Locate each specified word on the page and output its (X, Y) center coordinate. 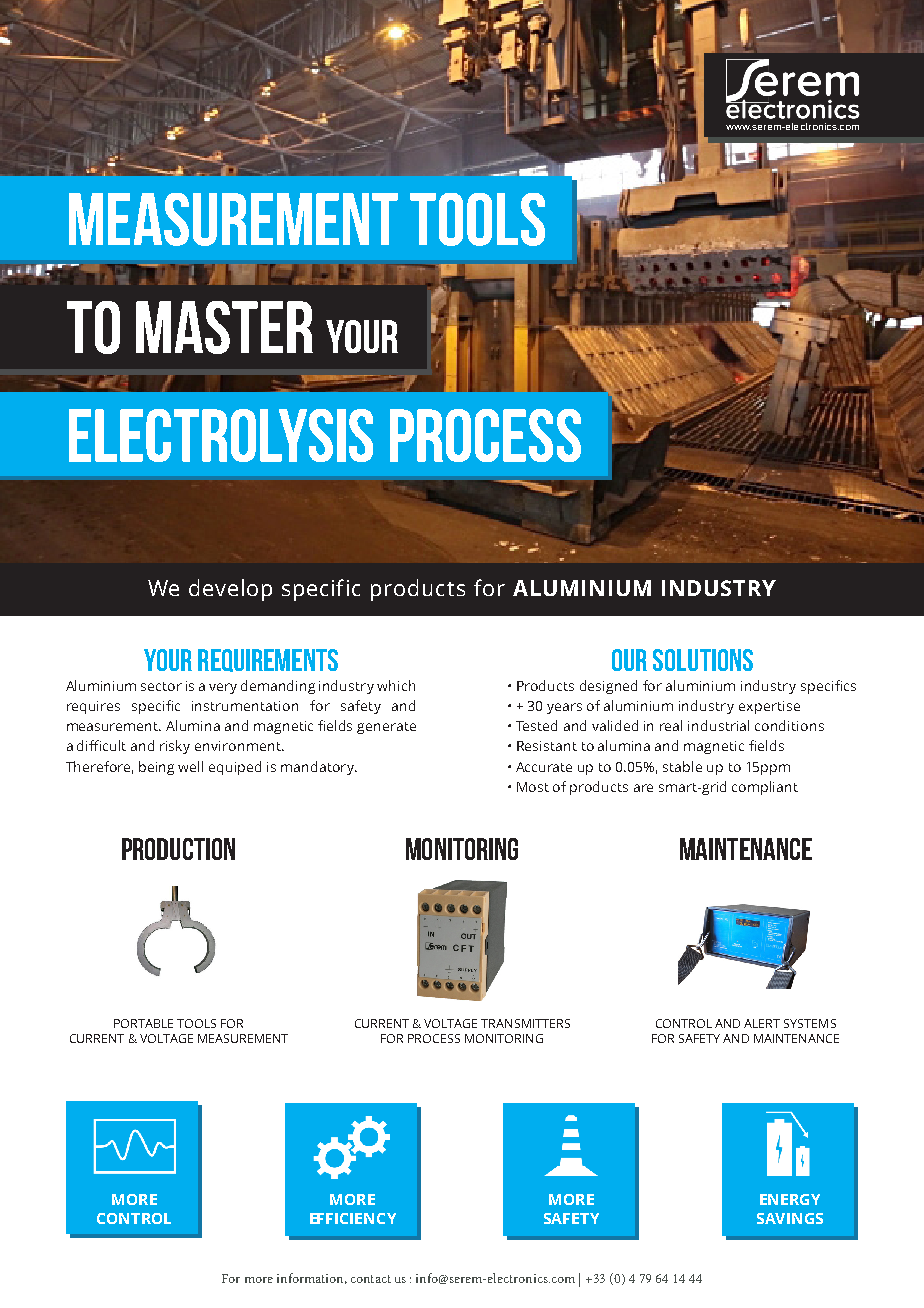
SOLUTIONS (703, 660)
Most (533, 787)
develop (230, 590)
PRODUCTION (178, 849)
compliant (765, 788)
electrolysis (221, 435)
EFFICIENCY (353, 1218)
